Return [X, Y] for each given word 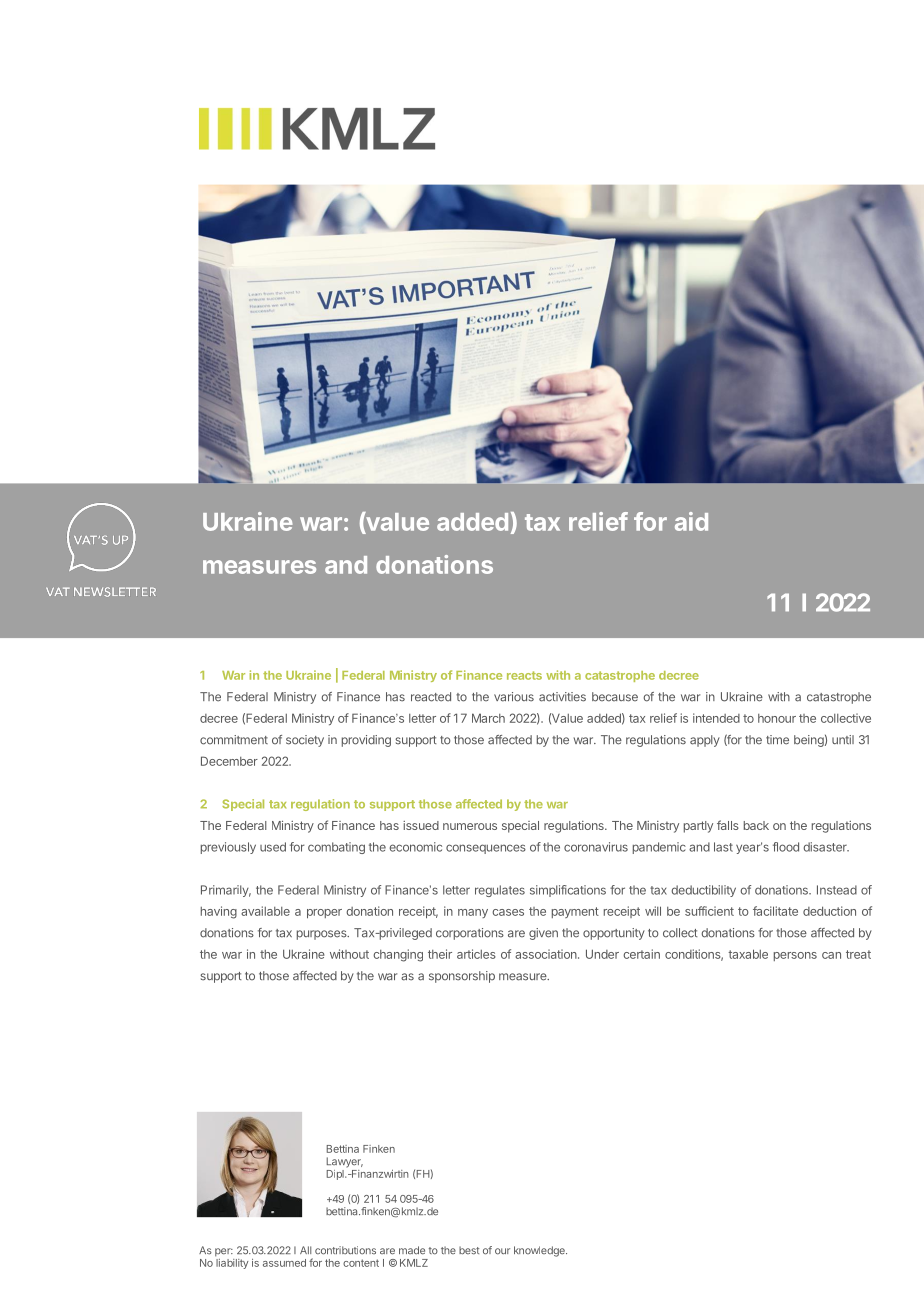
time [777, 740]
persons [795, 956]
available [265, 911]
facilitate [775, 911]
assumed [284, 1263]
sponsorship [462, 977]
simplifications [568, 891]
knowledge [540, 1251]
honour [777, 718]
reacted [431, 697]
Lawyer [344, 1162]
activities [562, 697]
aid [691, 521]
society [305, 741]
